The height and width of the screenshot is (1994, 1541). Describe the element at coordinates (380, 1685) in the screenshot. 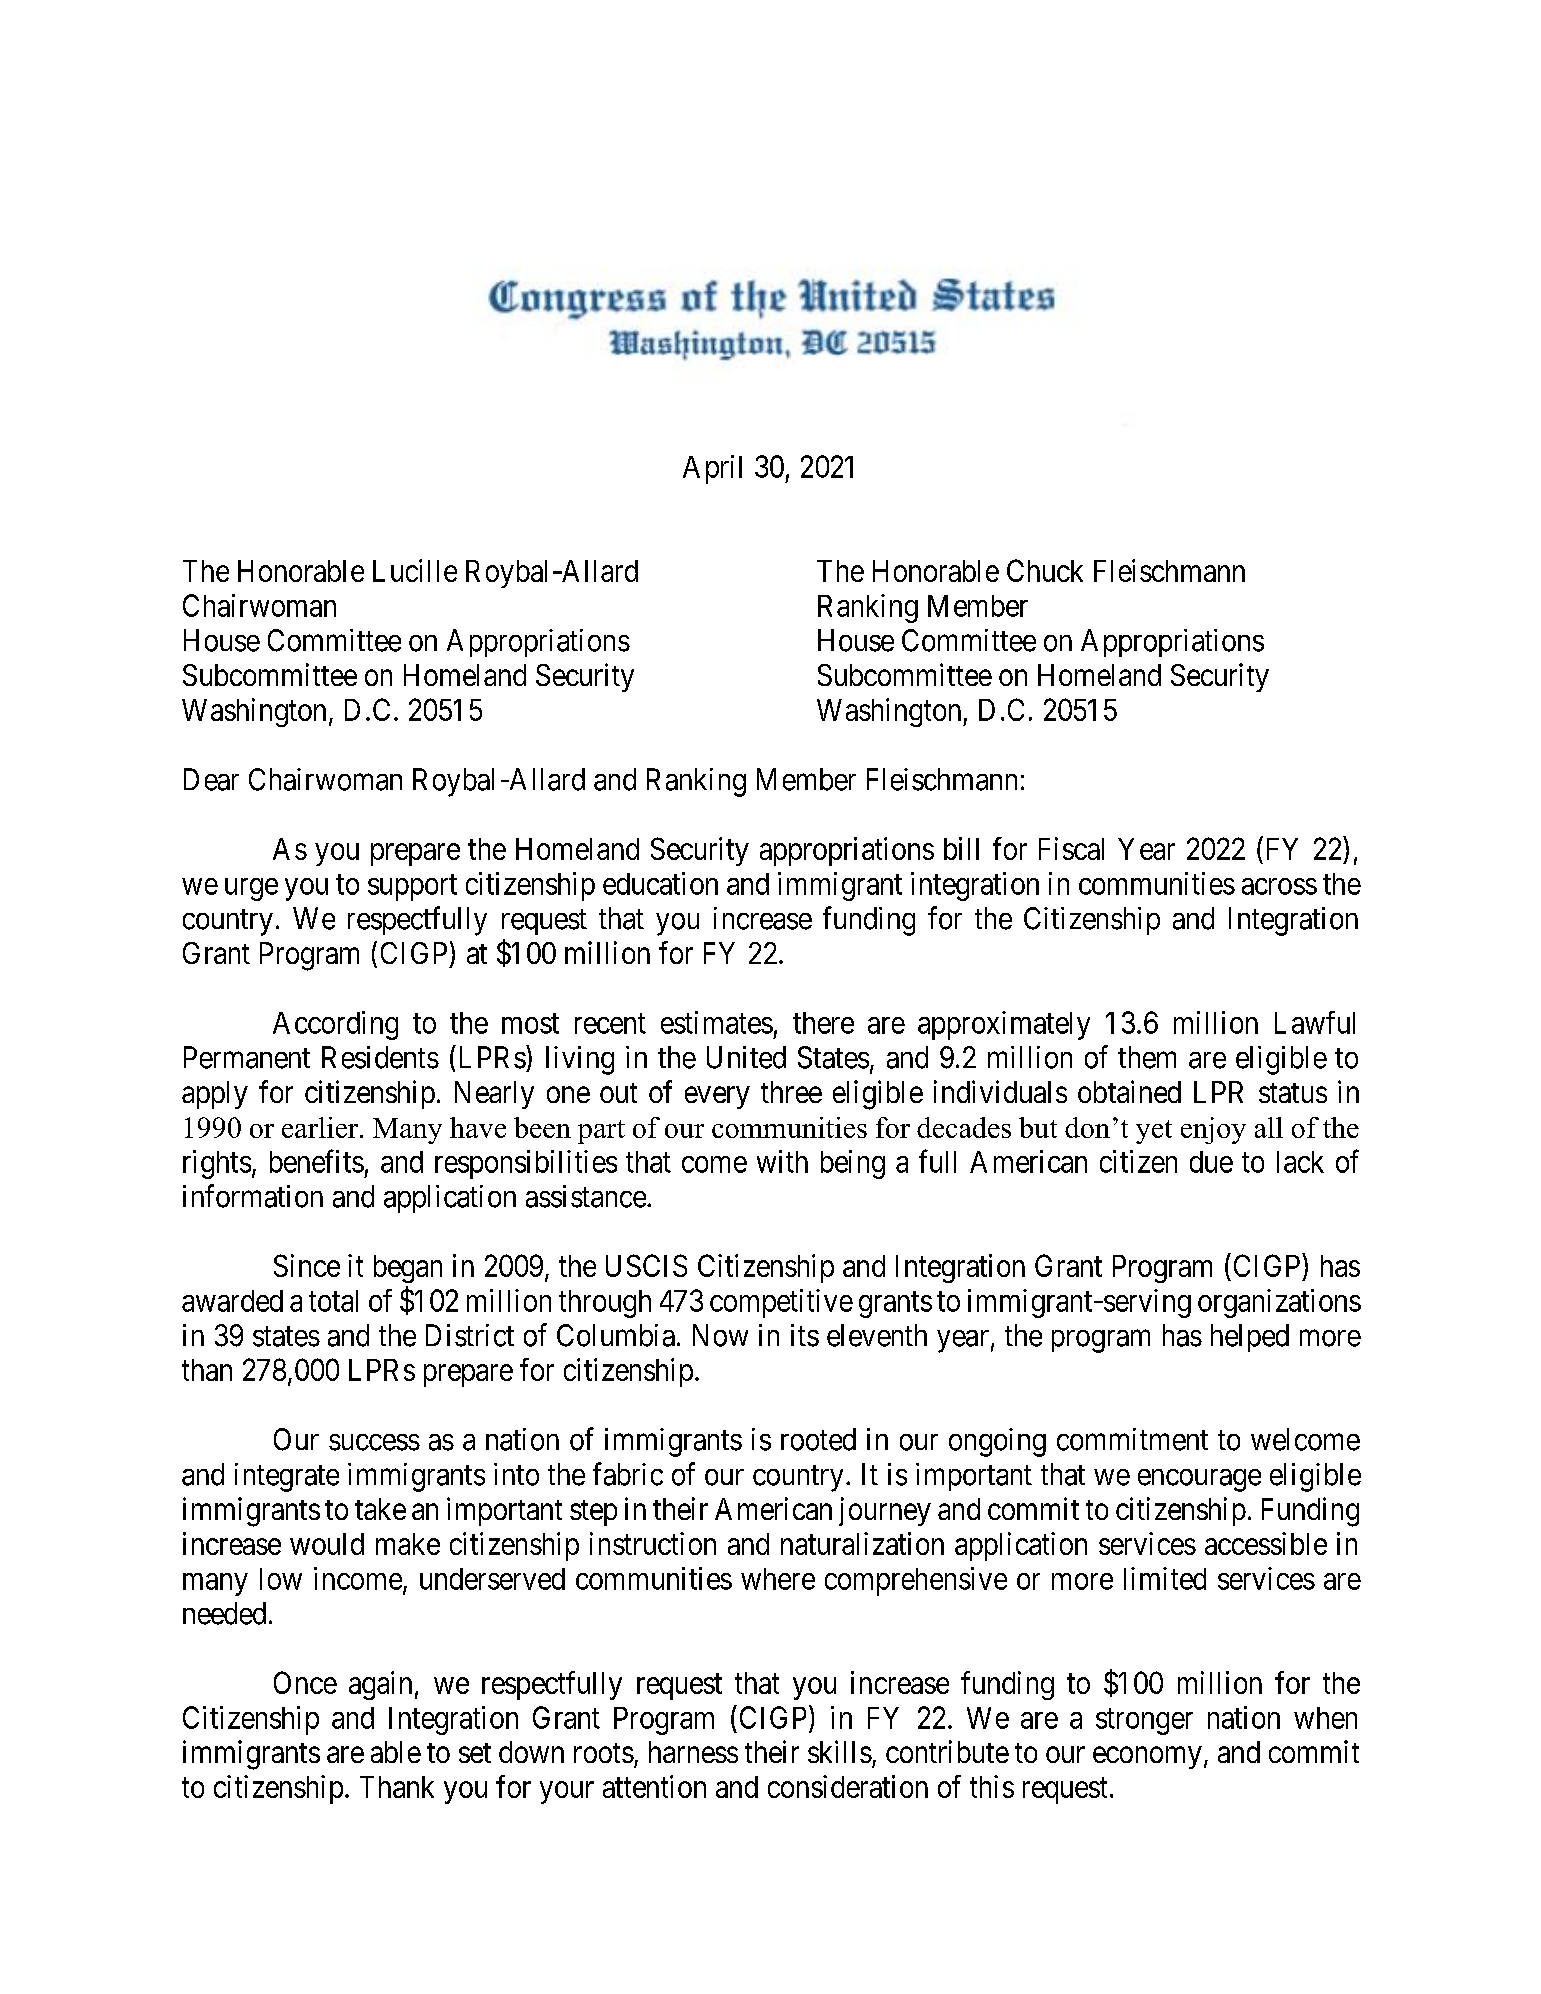

I see `again` at that location.
